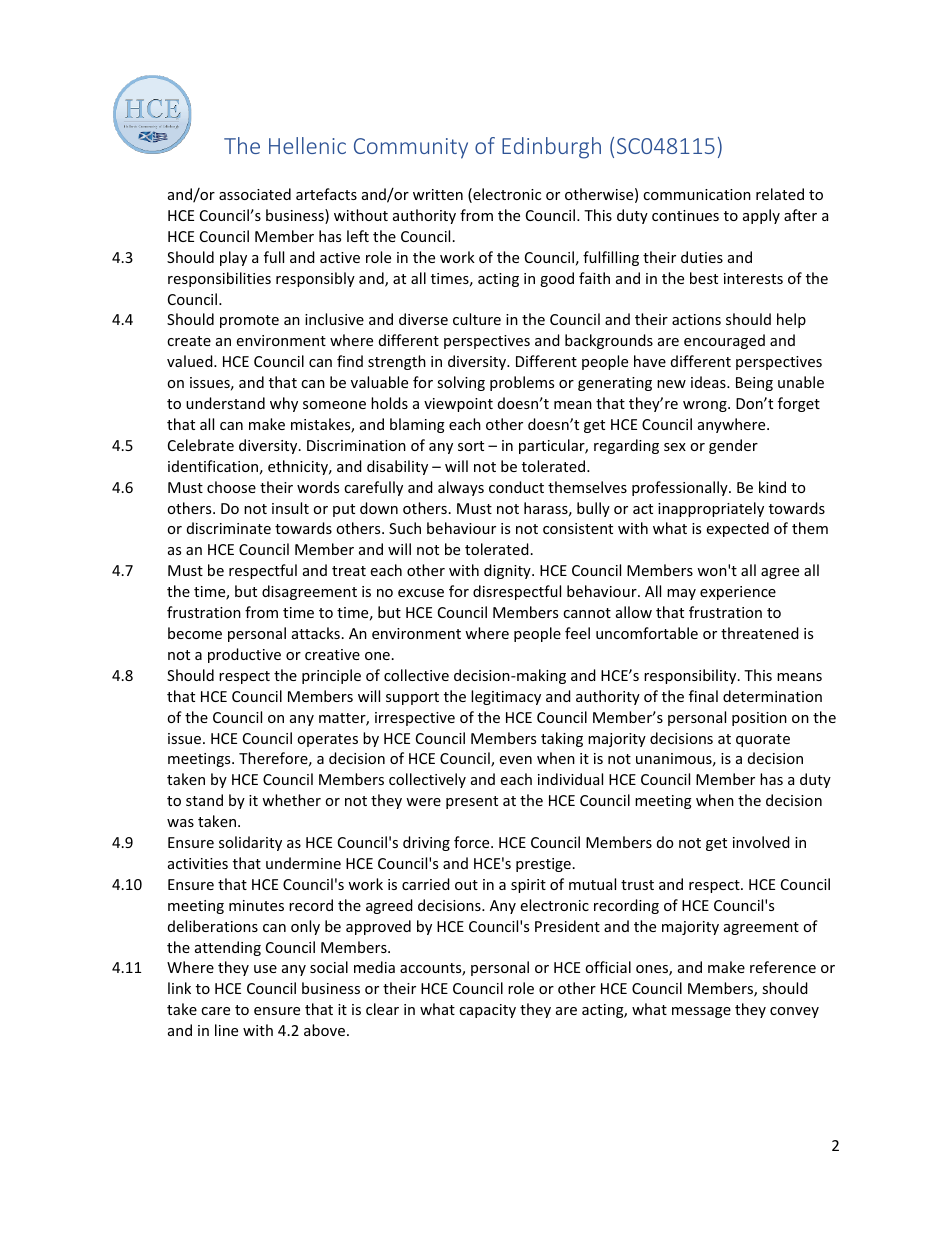 The image size is (952, 1233). What do you see at coordinates (508, 571) in the image?
I see `dignity` at bounding box center [508, 571].
